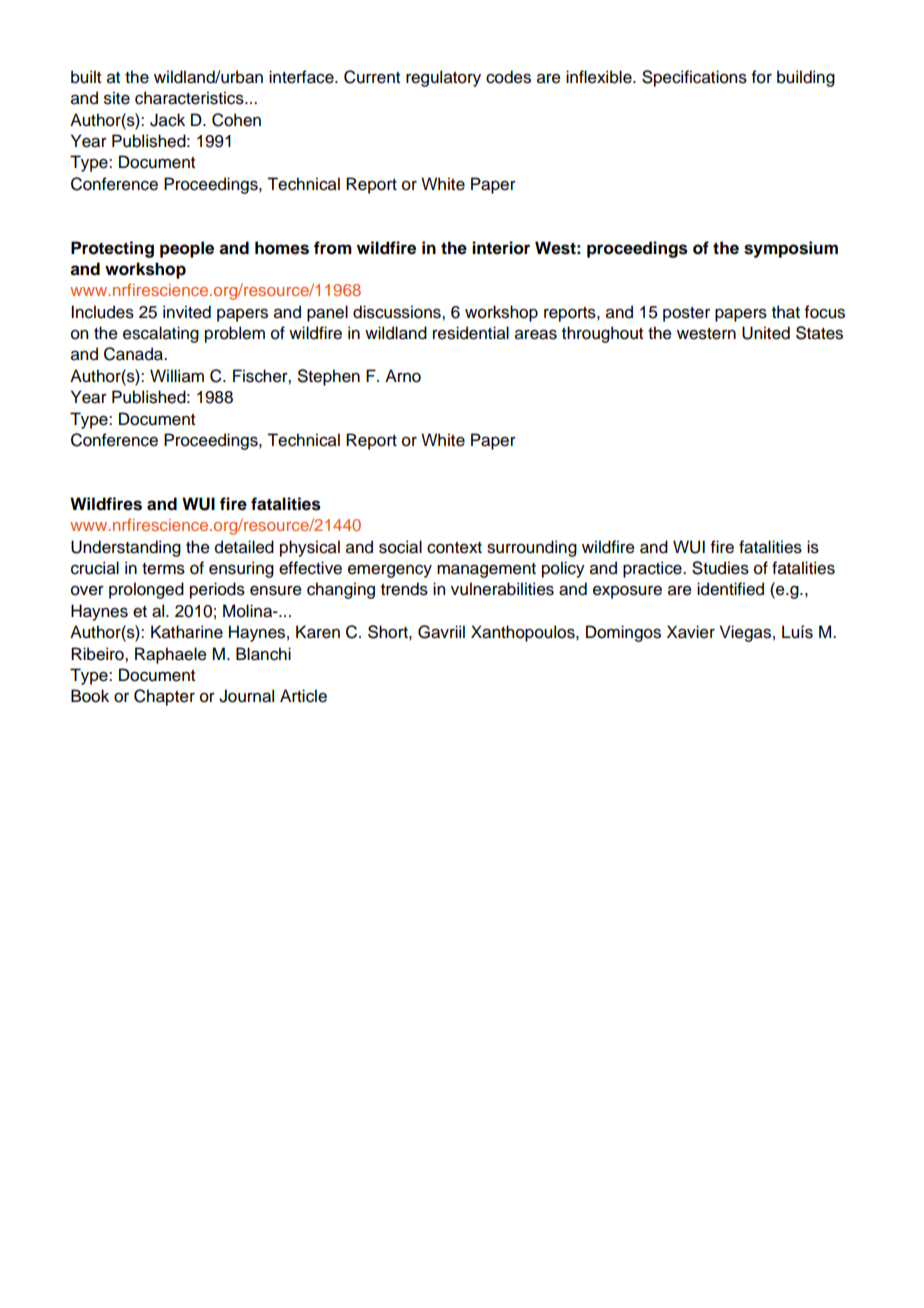  I want to click on William, so click(177, 376).
